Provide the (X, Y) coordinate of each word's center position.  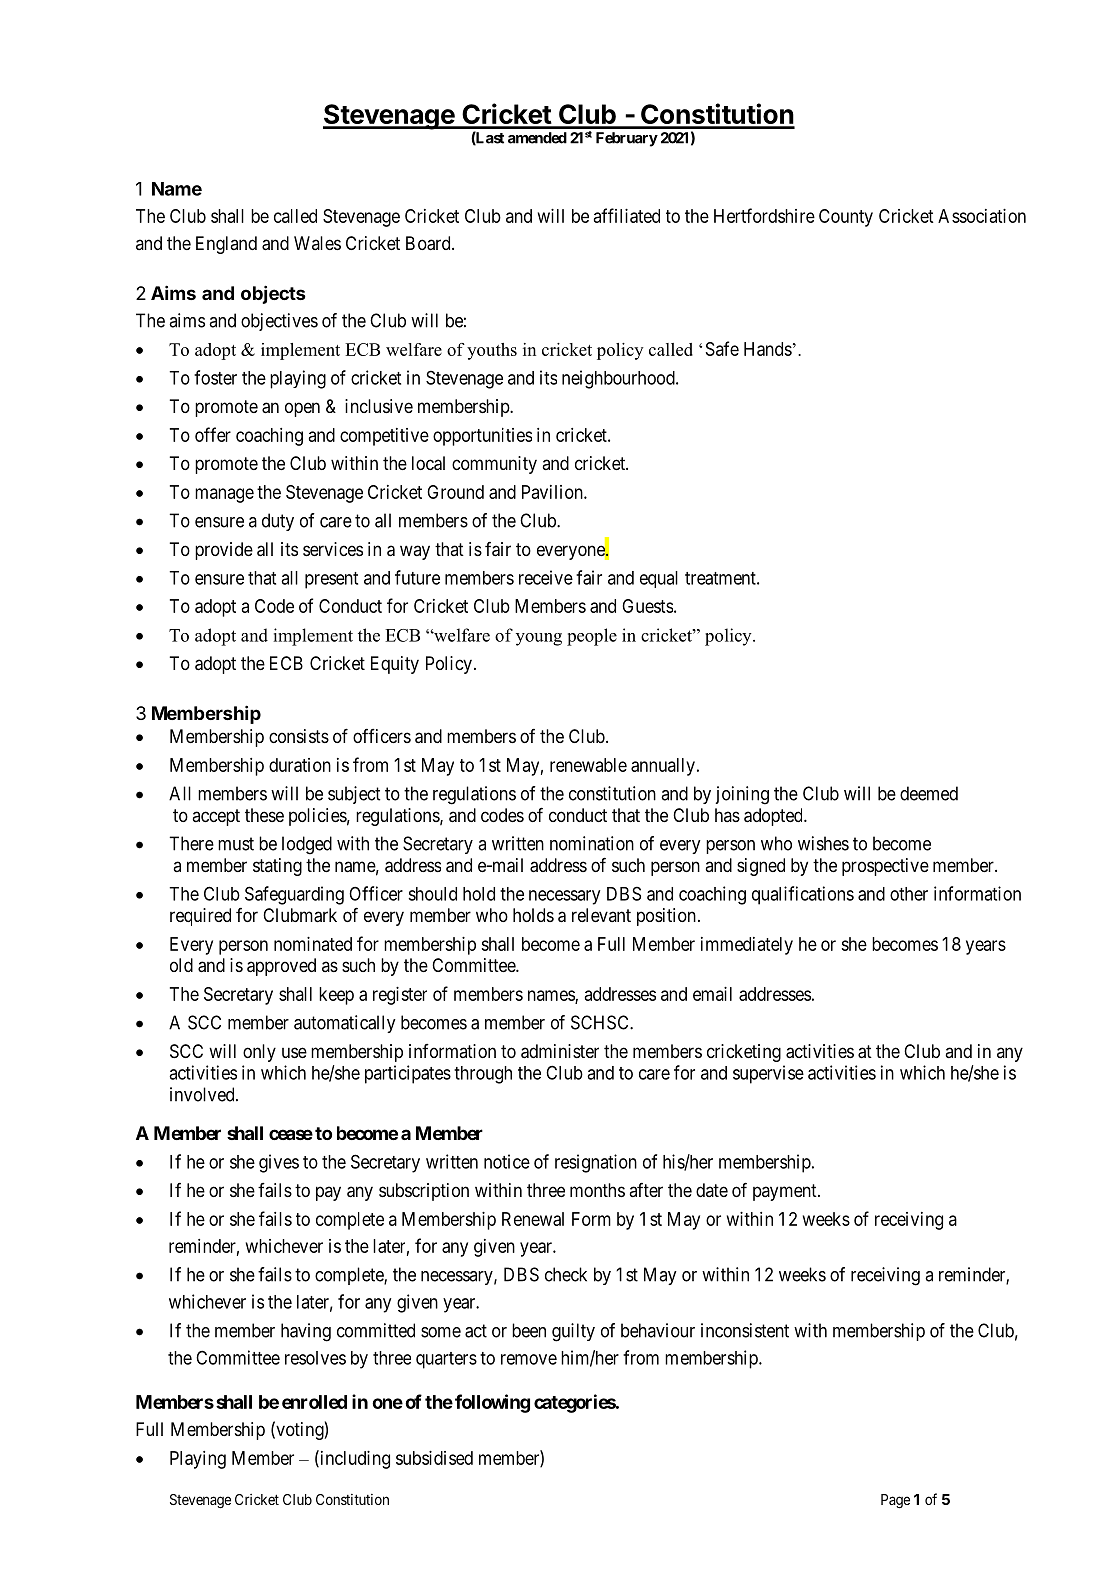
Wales (317, 243)
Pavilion (553, 492)
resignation (596, 1163)
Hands (768, 349)
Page (895, 1501)
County (846, 218)
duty (278, 522)
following (492, 1403)
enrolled (314, 1402)
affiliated (627, 215)
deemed (929, 793)
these (264, 815)
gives (279, 1163)
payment (786, 1192)
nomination (592, 843)
